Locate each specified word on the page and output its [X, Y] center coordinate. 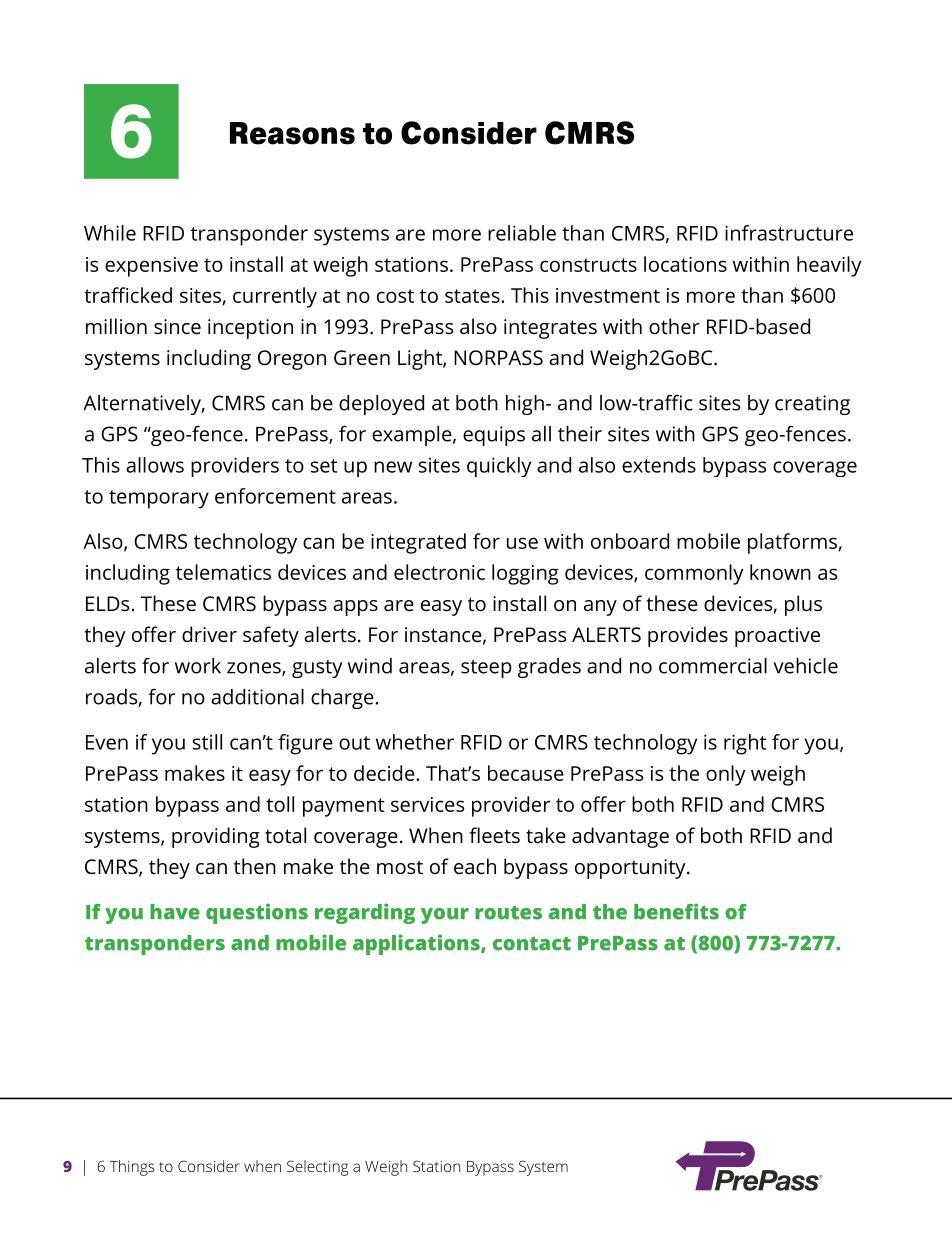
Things [132, 1168]
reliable [522, 233]
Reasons [292, 133]
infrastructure [789, 233]
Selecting [317, 1168]
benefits [676, 911]
